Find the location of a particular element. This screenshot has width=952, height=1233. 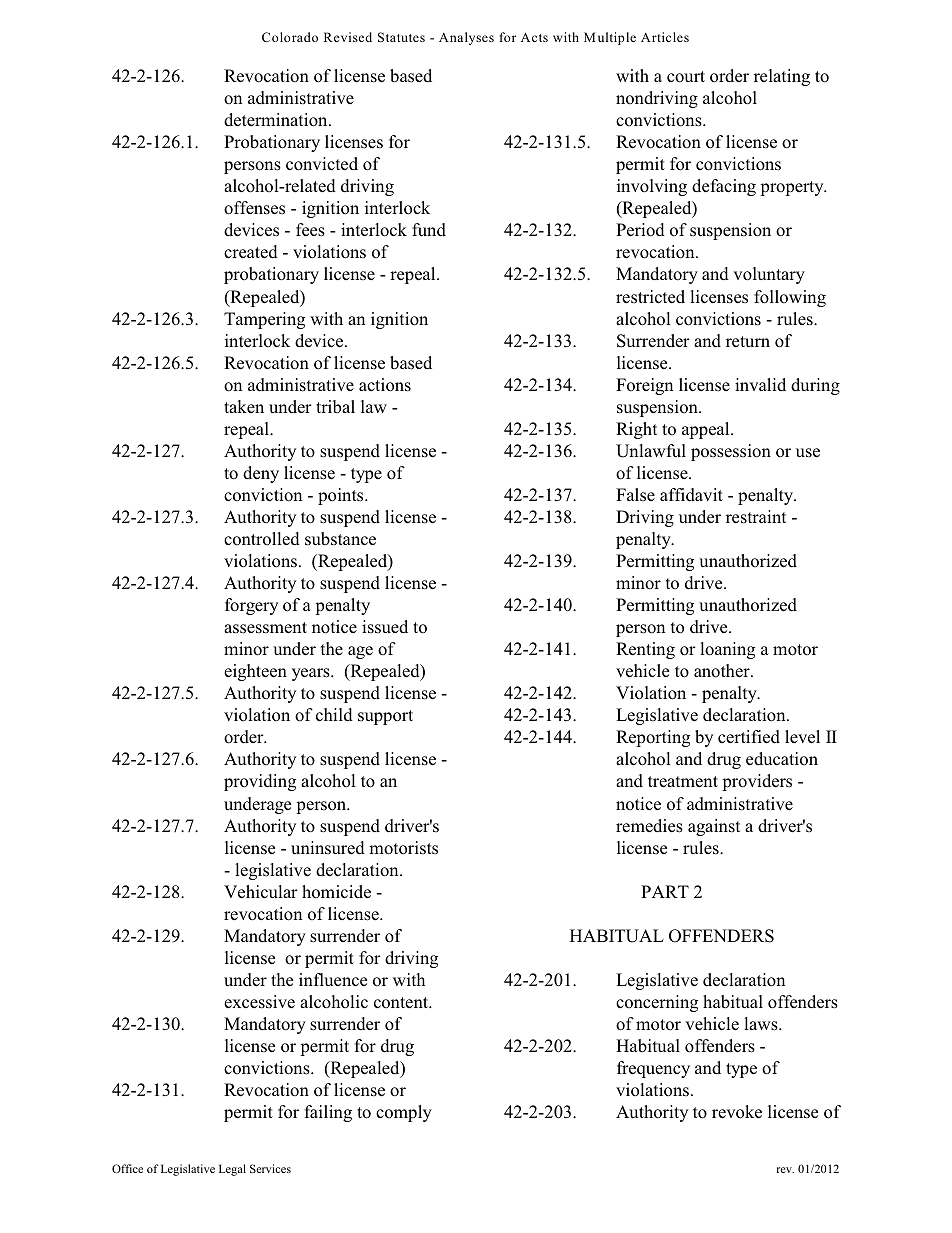

loaning is located at coordinates (727, 650).
